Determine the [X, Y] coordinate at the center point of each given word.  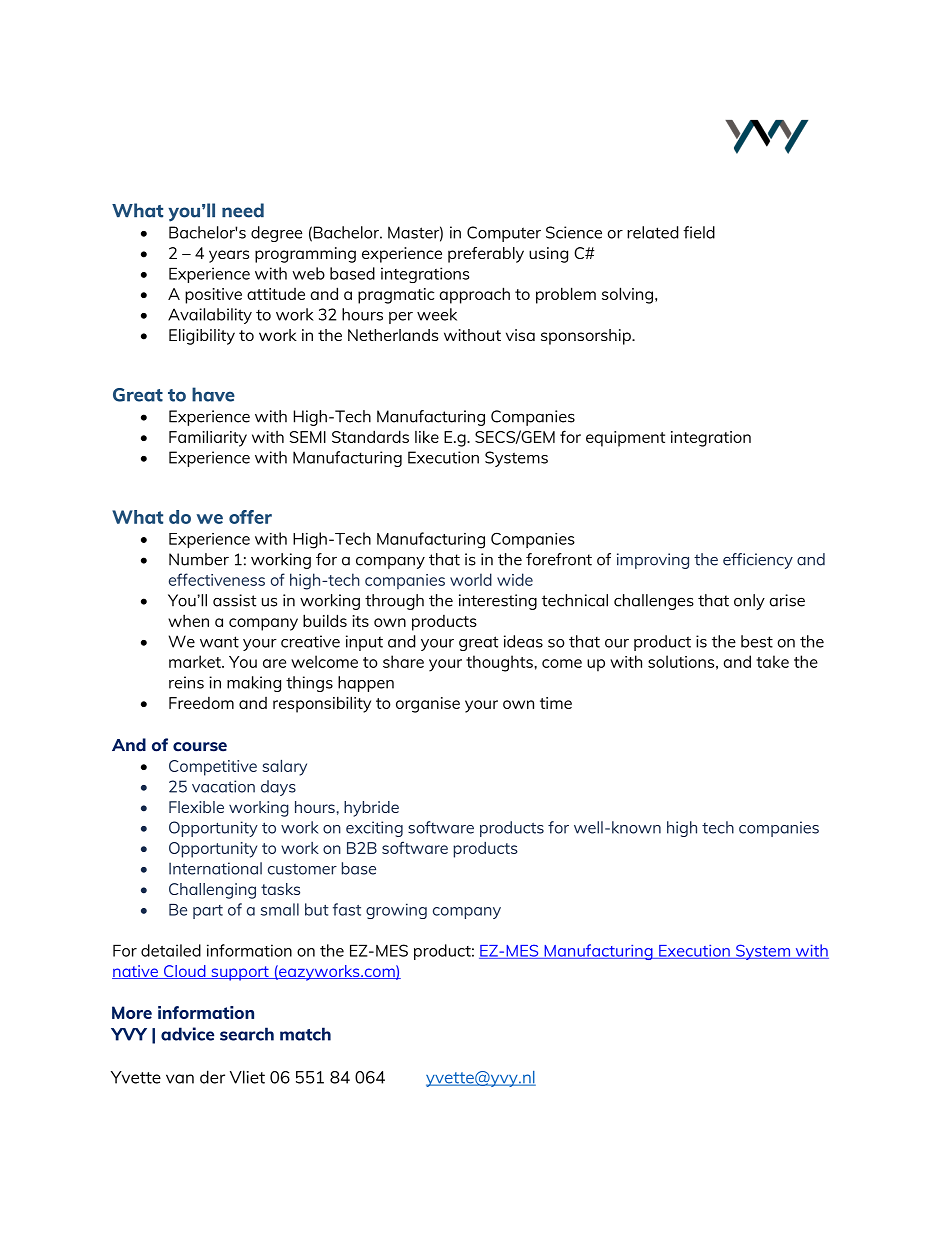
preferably [486, 255]
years [229, 256]
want [219, 642]
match [305, 1034]
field [699, 232]
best [757, 641]
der [212, 1077]
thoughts [499, 663]
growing [396, 911]
